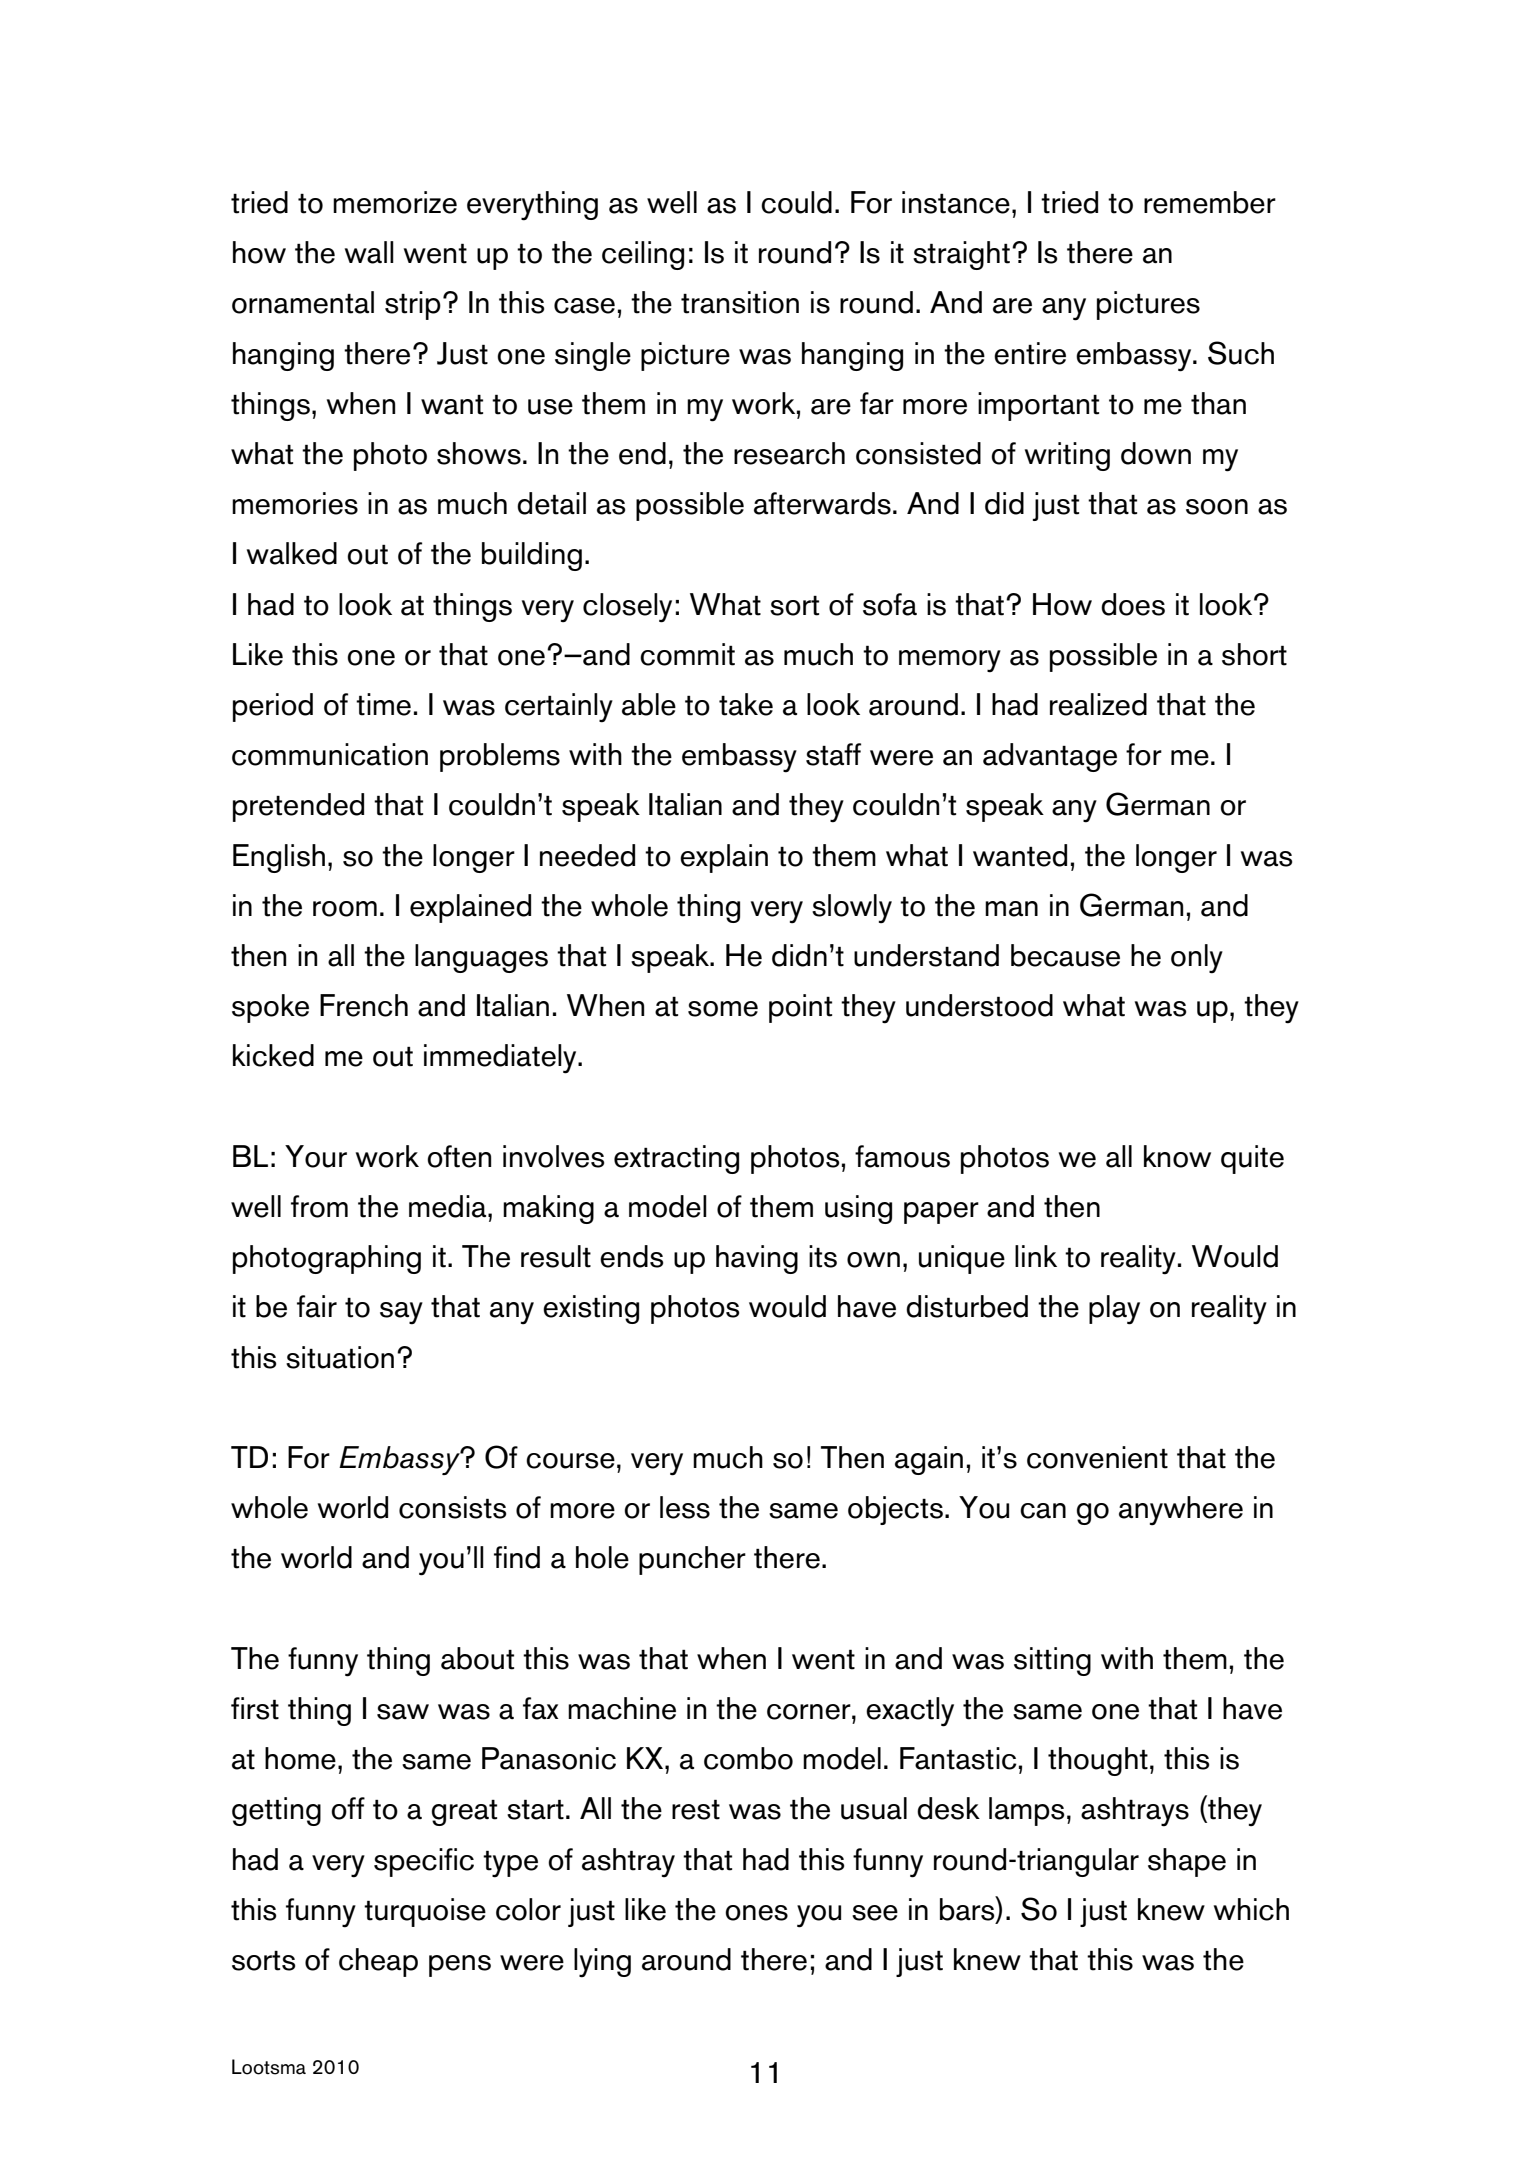 Image resolution: width=1532 pixels, height=2169 pixels. I want to click on ones, so click(756, 1913).
